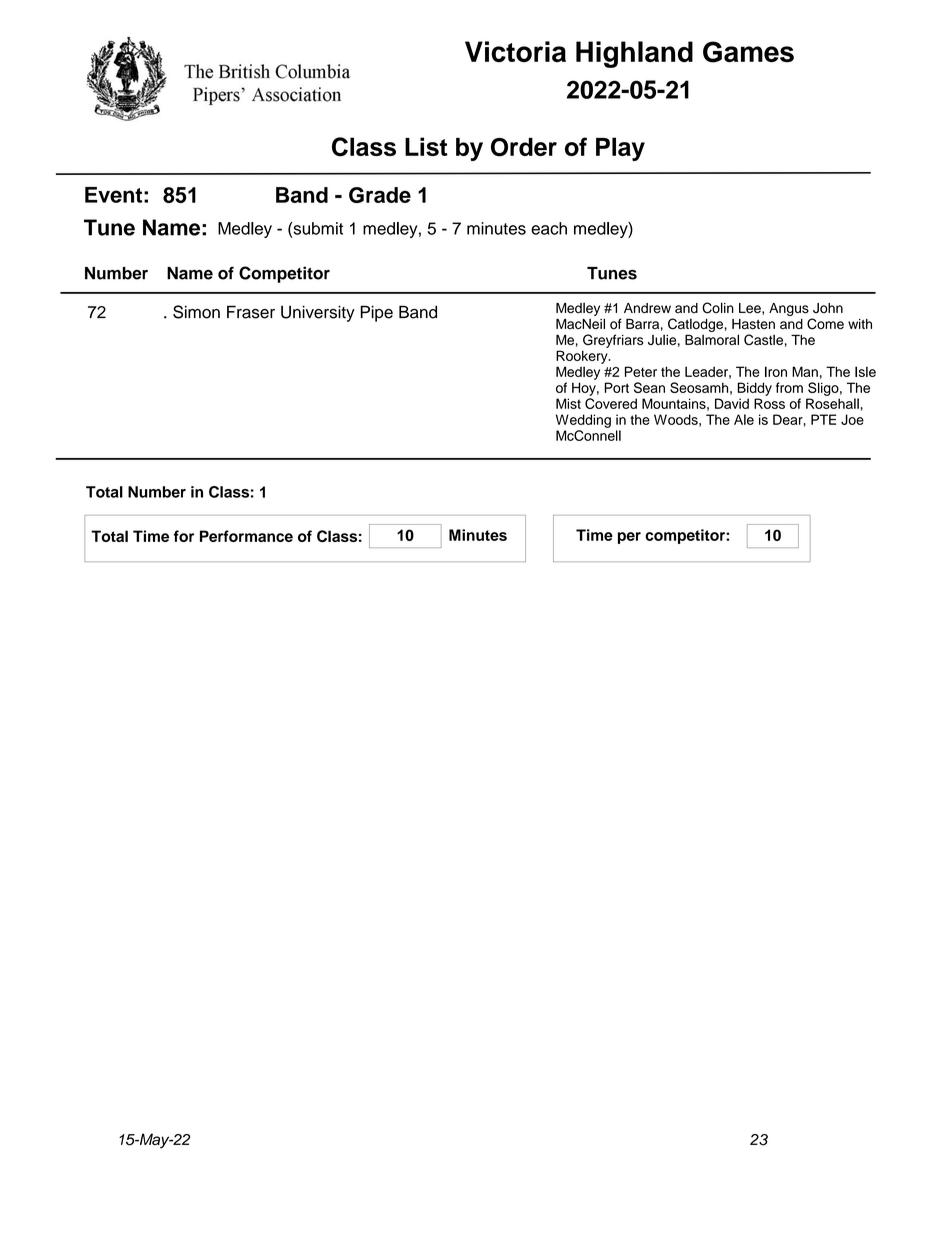 This screenshot has width=952, height=1233. I want to click on Ross, so click(769, 403).
